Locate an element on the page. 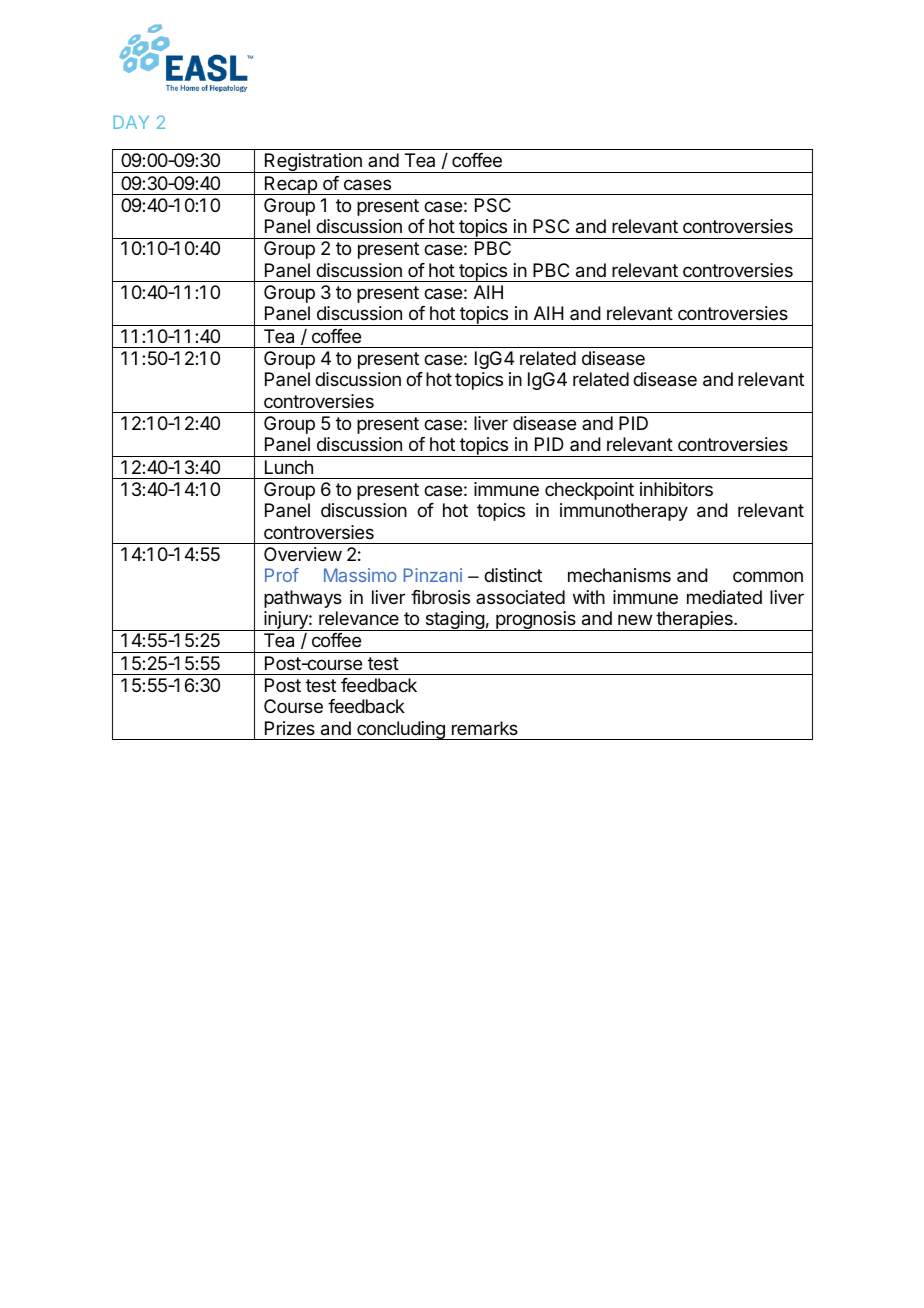 The width and height of the page is (924, 1308). inhibitors is located at coordinates (676, 489).
